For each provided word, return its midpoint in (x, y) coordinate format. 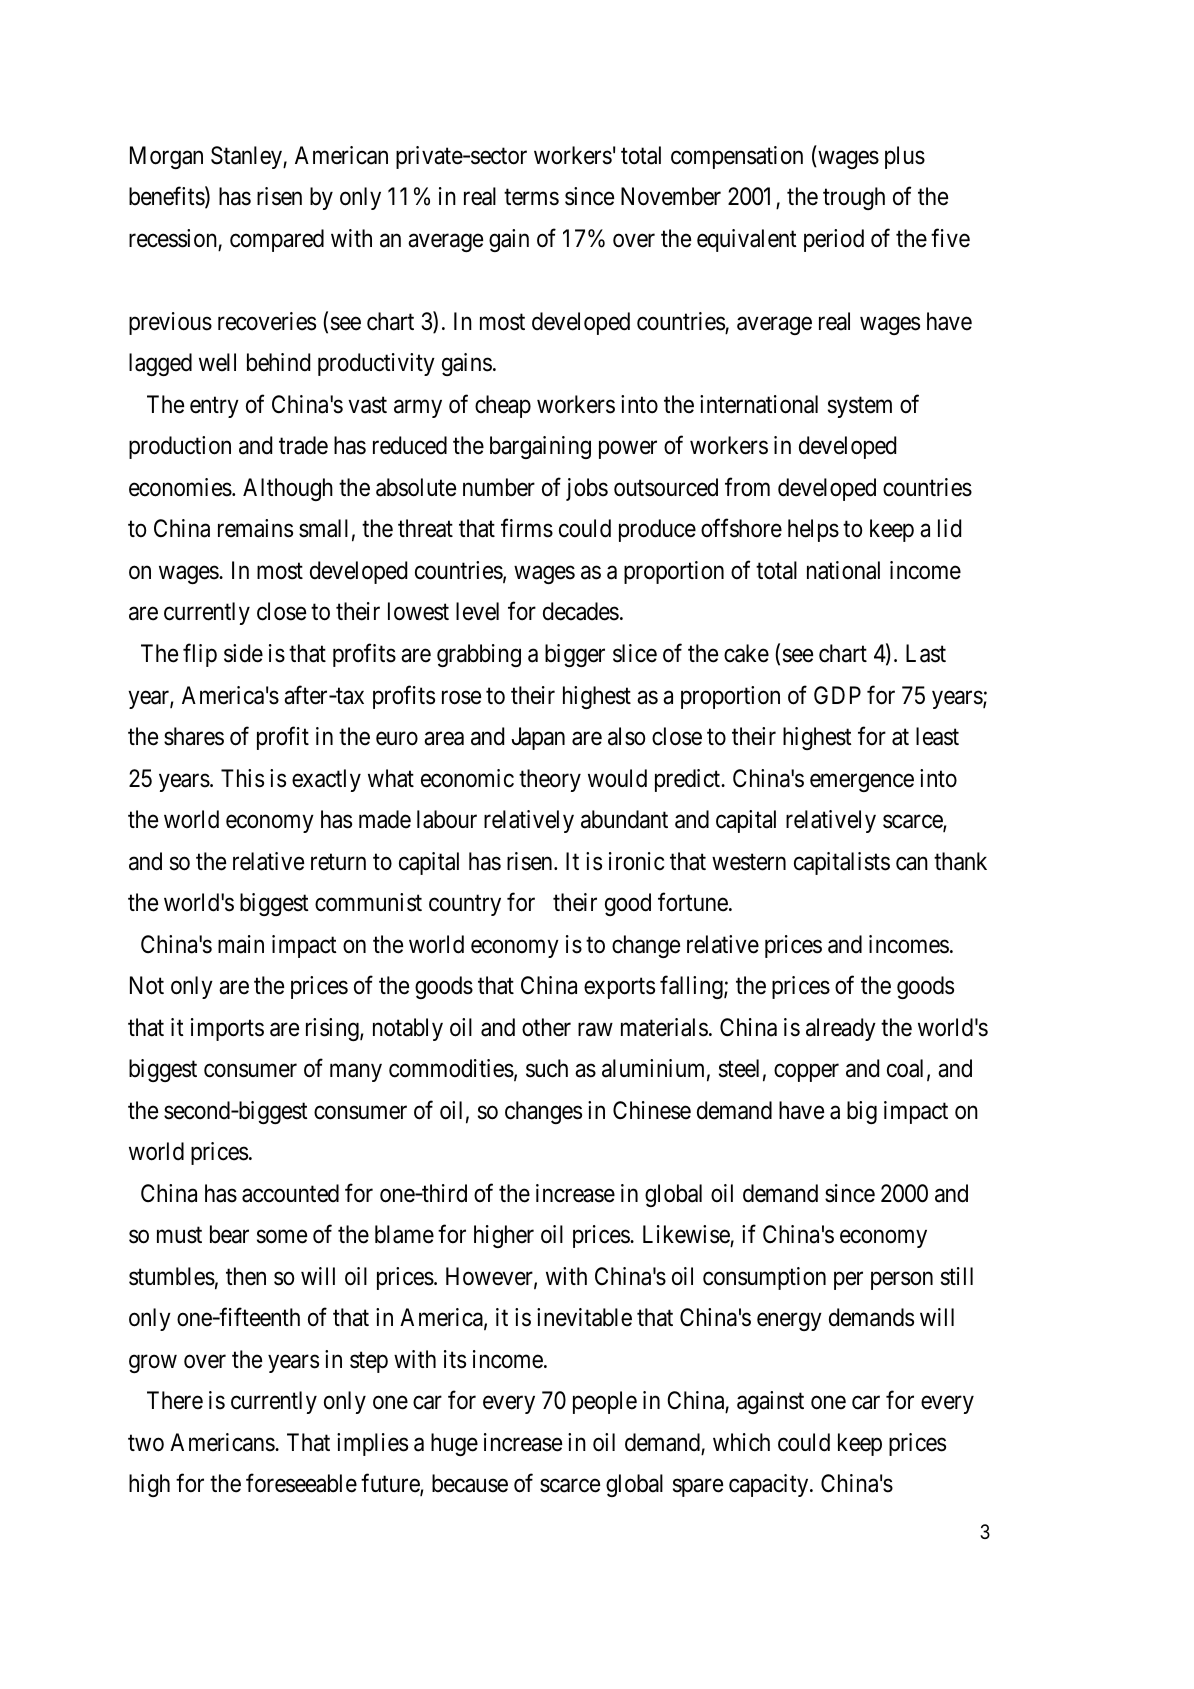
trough (854, 198)
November (671, 196)
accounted (290, 1193)
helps (813, 530)
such (547, 1068)
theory (550, 780)
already (841, 1029)
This (242, 778)
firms (527, 528)
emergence (862, 783)
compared (277, 240)
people (605, 1402)
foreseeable (301, 1483)
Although (288, 489)
